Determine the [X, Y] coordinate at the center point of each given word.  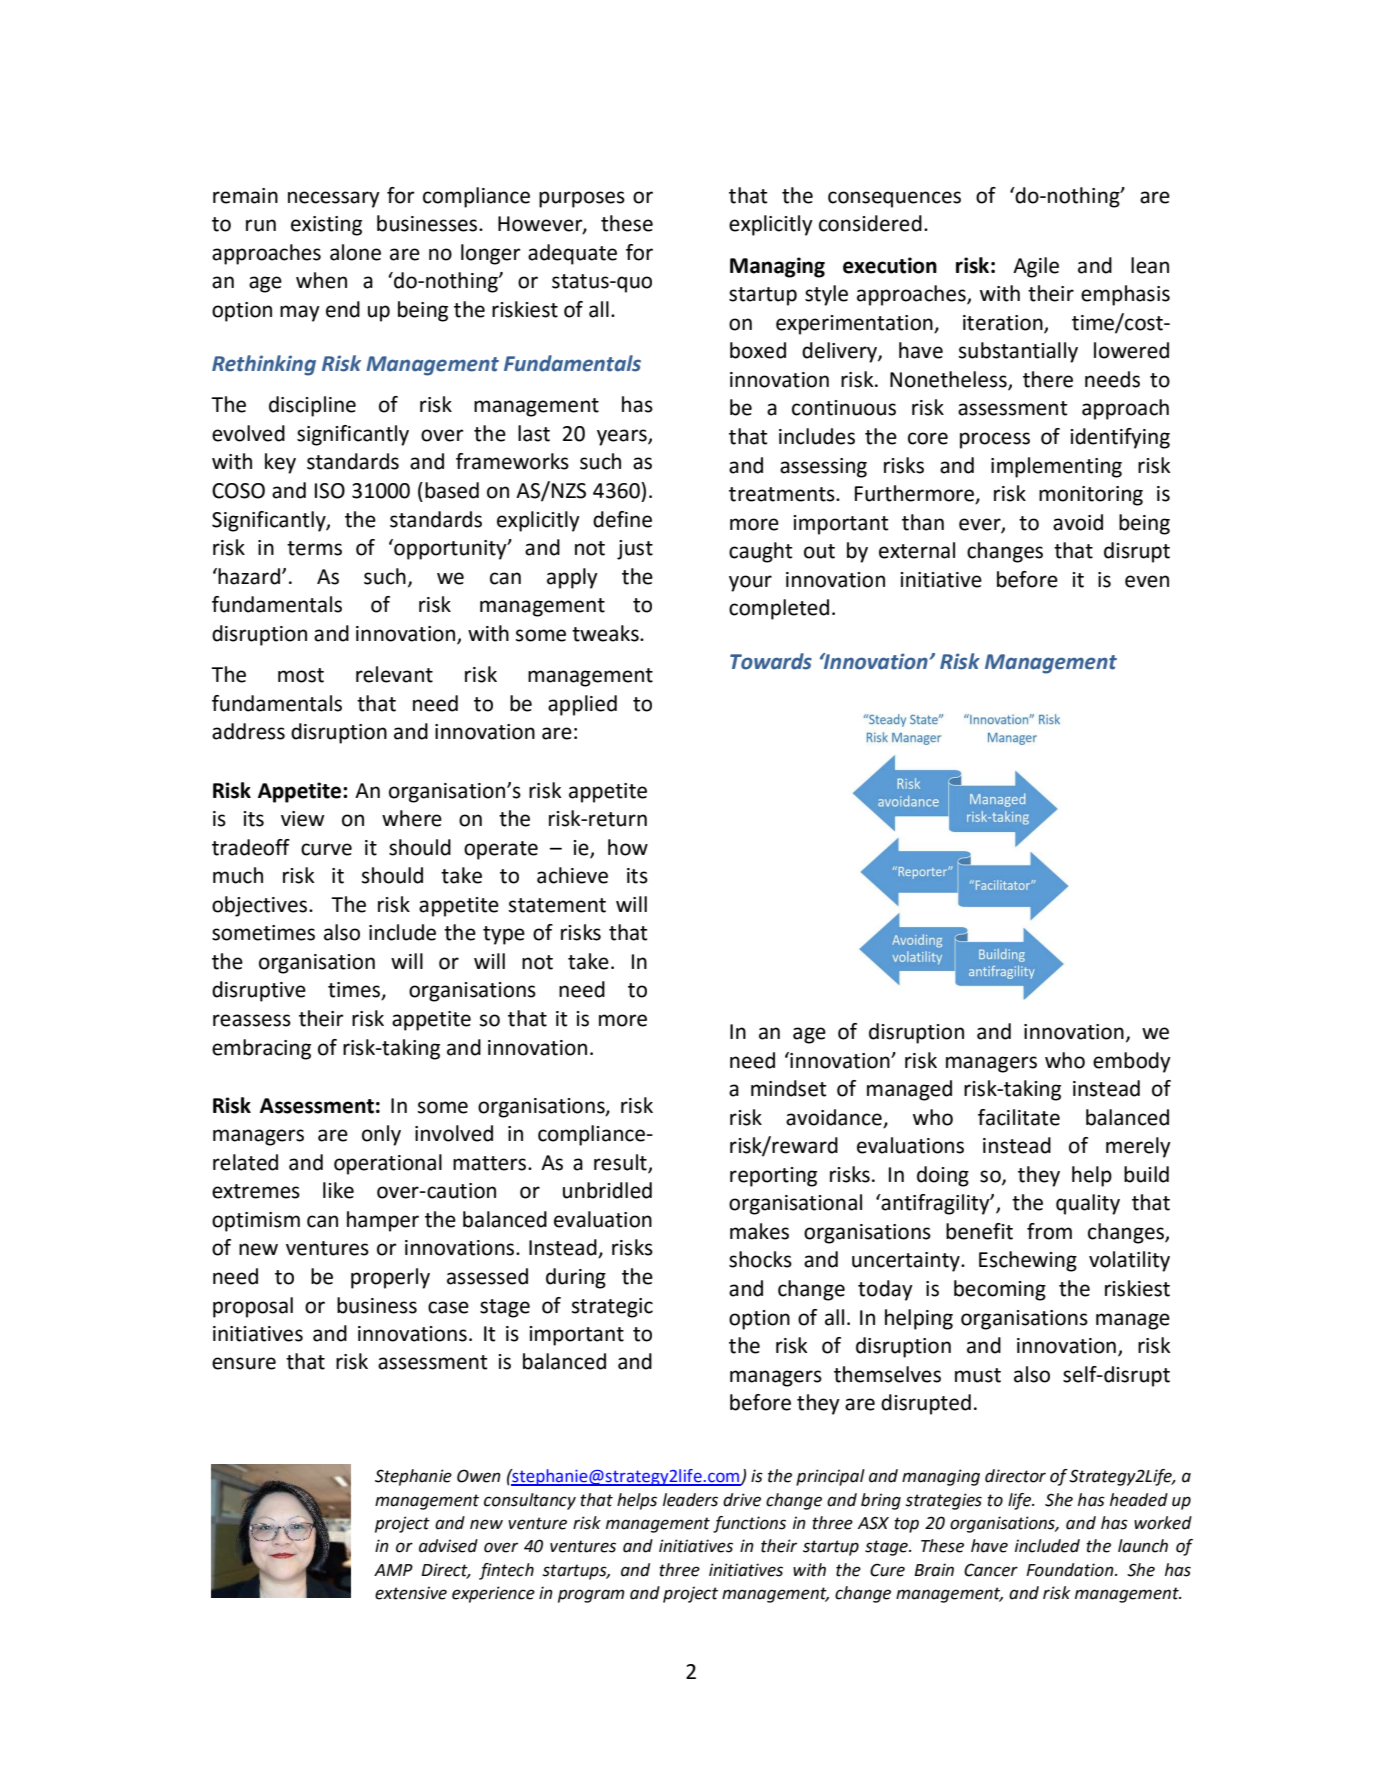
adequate [572, 254]
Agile [1036, 267]
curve [326, 849]
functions [749, 1524]
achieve [572, 875]
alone [355, 252]
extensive [411, 1593]
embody [1132, 1062]
